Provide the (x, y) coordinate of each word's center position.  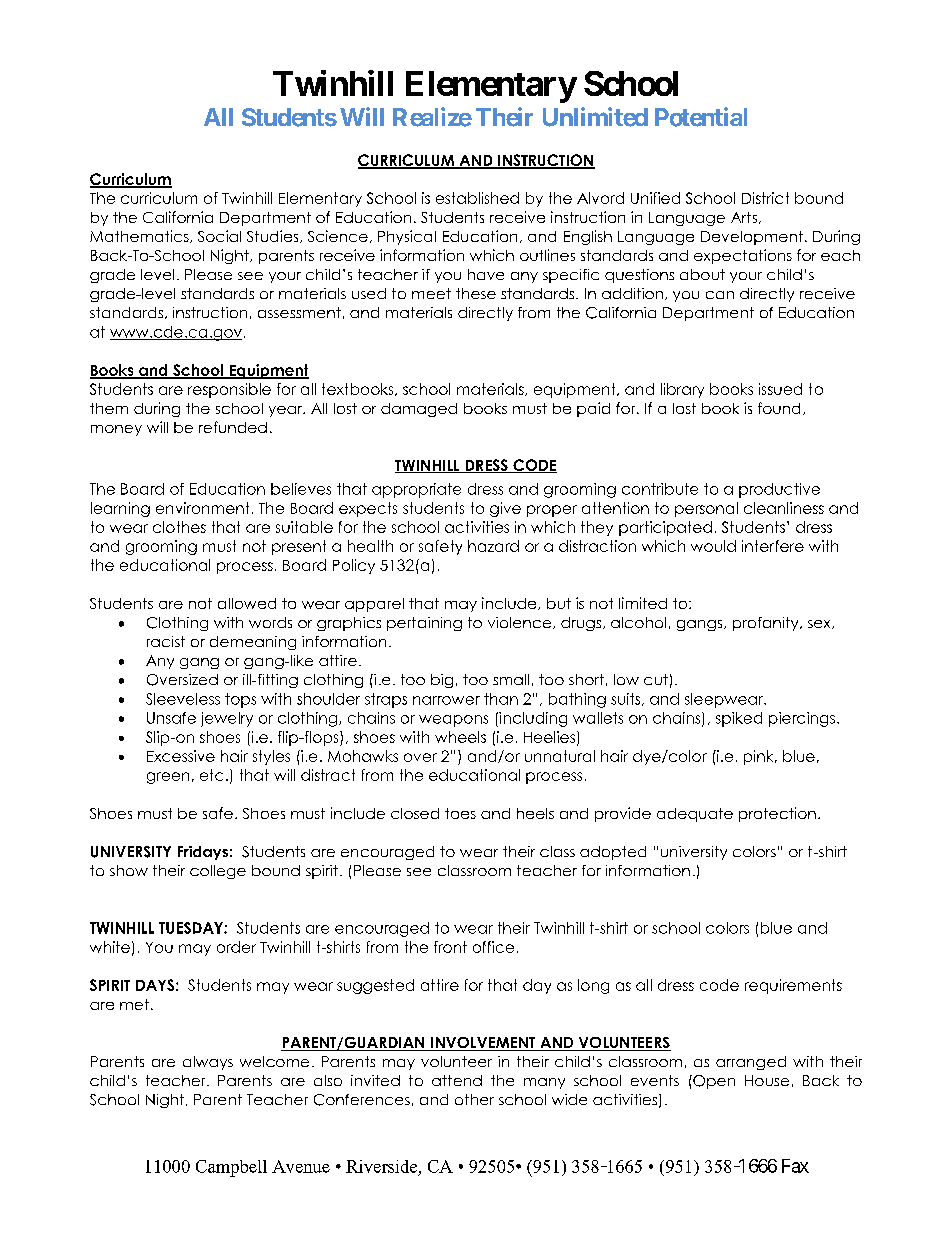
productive (779, 490)
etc (211, 775)
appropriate (416, 490)
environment (202, 508)
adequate (695, 815)
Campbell (231, 1168)
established (477, 198)
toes (460, 813)
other (474, 1099)
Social (219, 236)
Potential (701, 117)
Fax (795, 1166)
